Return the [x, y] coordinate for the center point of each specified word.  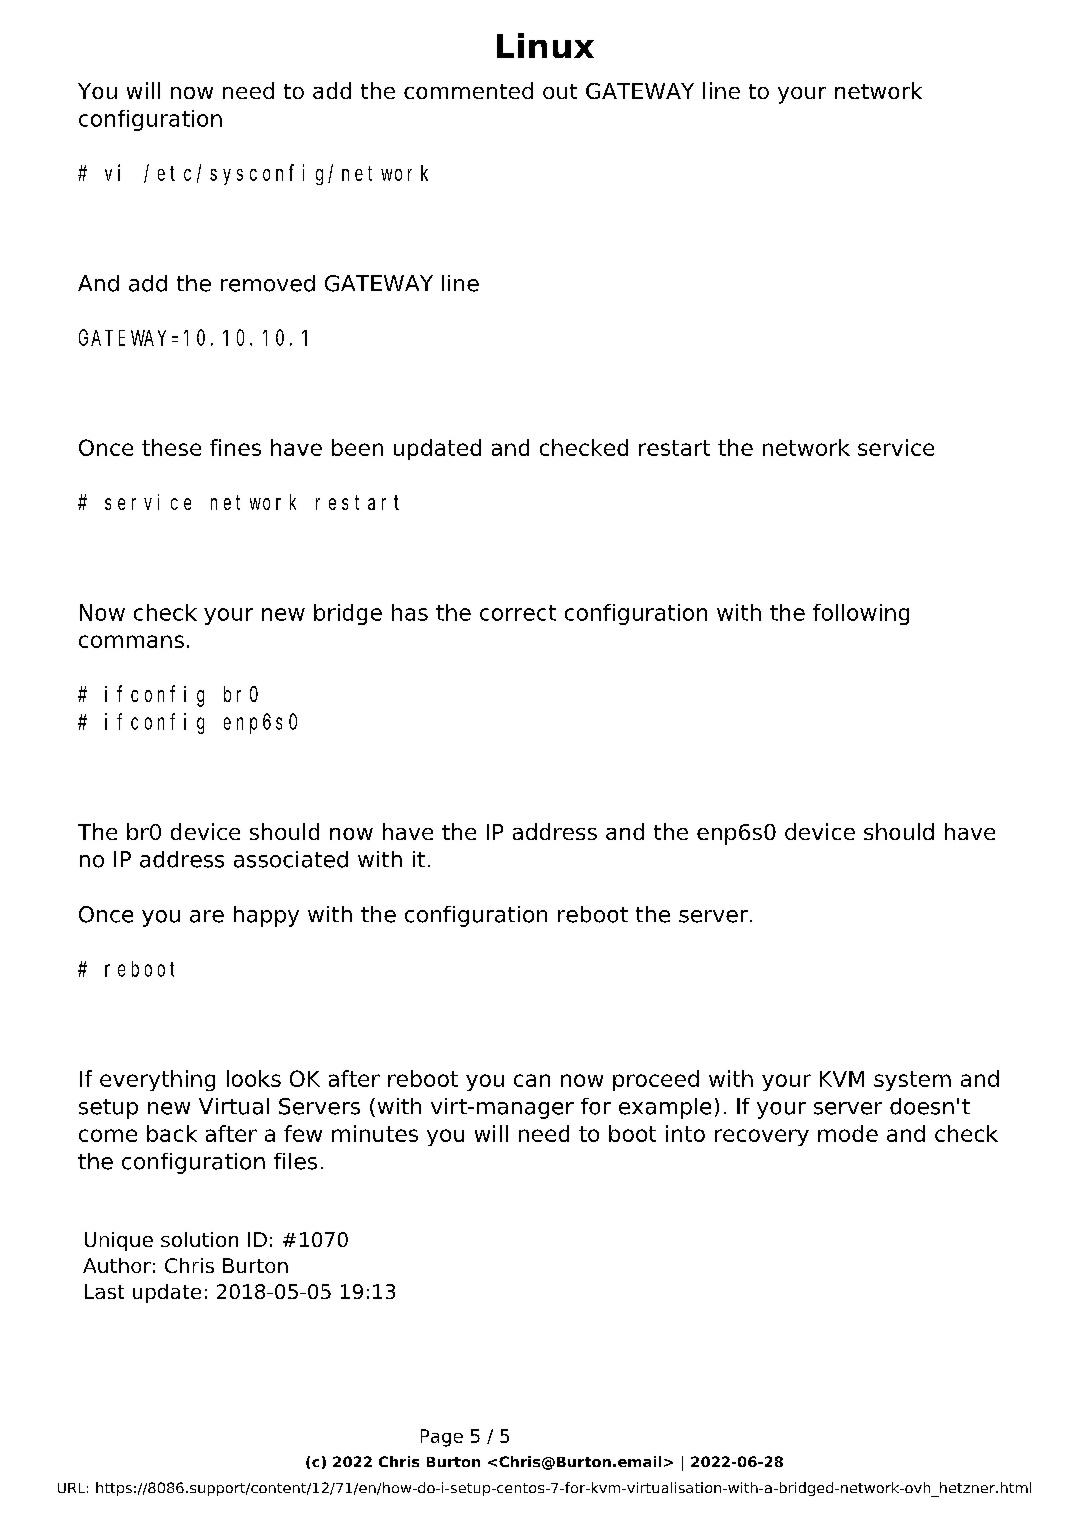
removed [268, 283]
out [560, 91]
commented [468, 90]
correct [518, 613]
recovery [762, 1137]
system [912, 1081]
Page [442, 1438]
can [532, 1080]
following [861, 614]
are [207, 916]
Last [104, 1291]
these [171, 447]
